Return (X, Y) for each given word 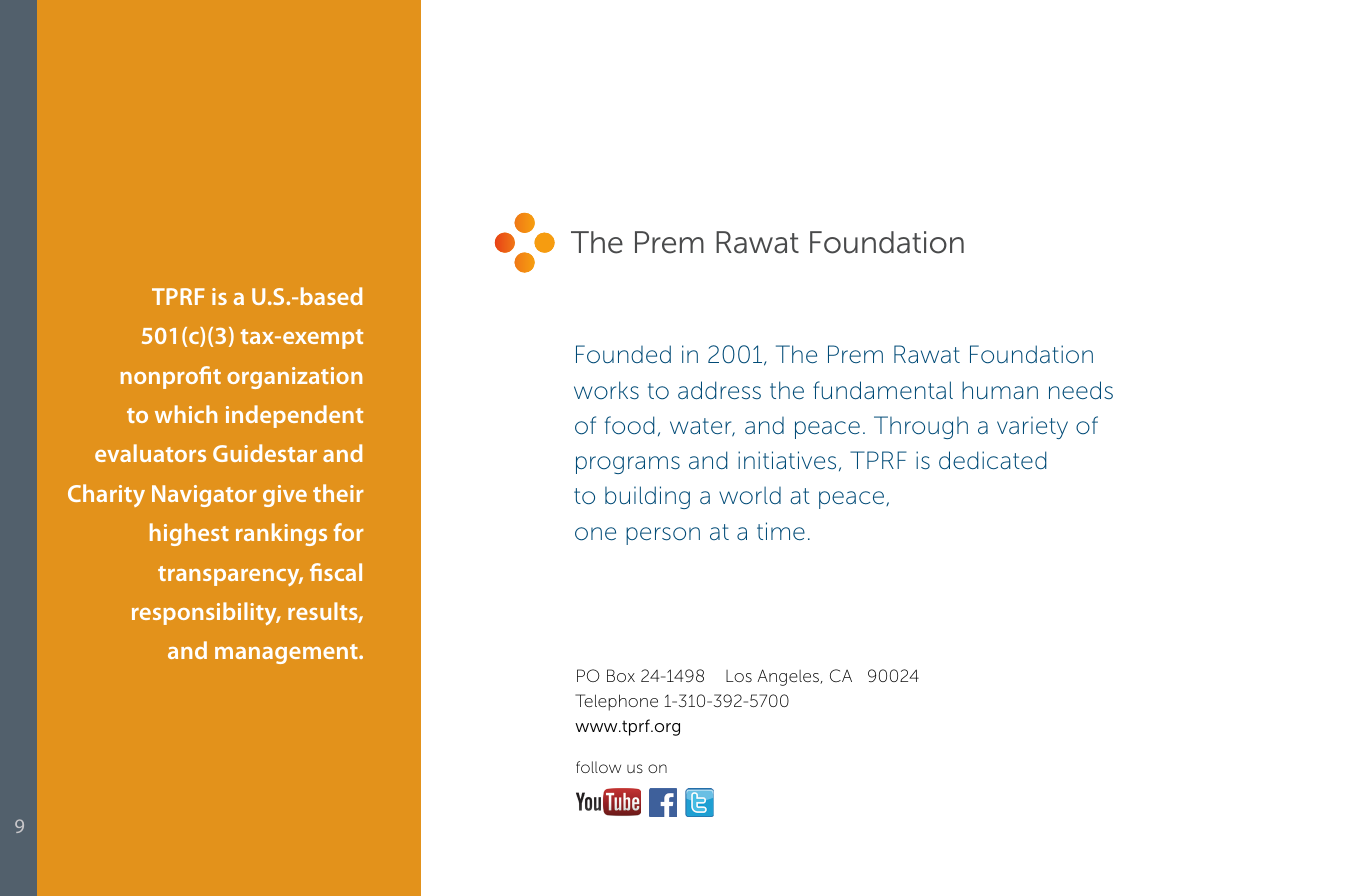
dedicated (992, 460)
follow (598, 767)
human (1000, 390)
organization (294, 378)
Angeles (789, 677)
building (647, 497)
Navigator (204, 496)
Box (621, 675)
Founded (623, 354)
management (287, 654)
